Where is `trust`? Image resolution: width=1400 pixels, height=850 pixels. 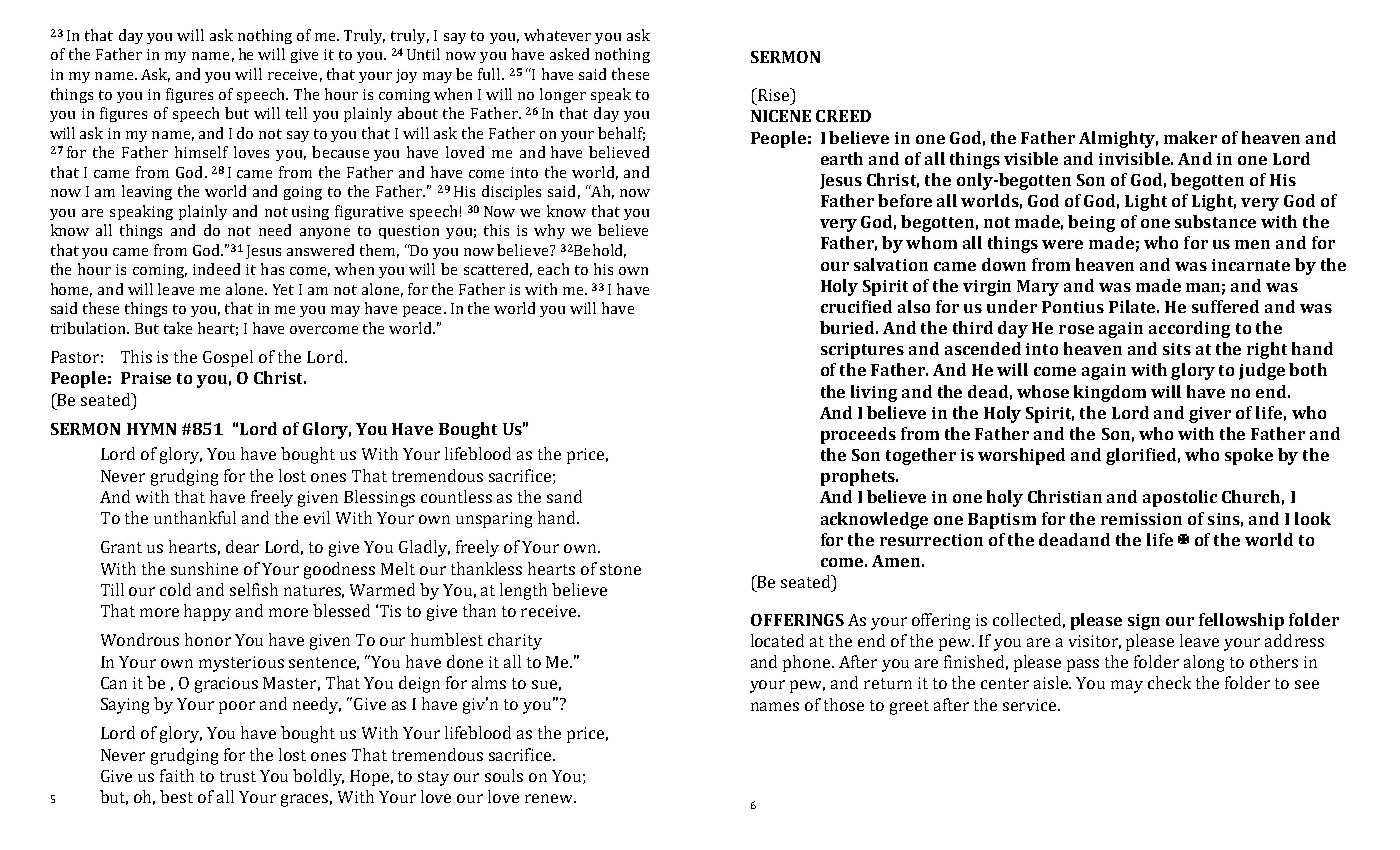 trust is located at coordinates (238, 776).
